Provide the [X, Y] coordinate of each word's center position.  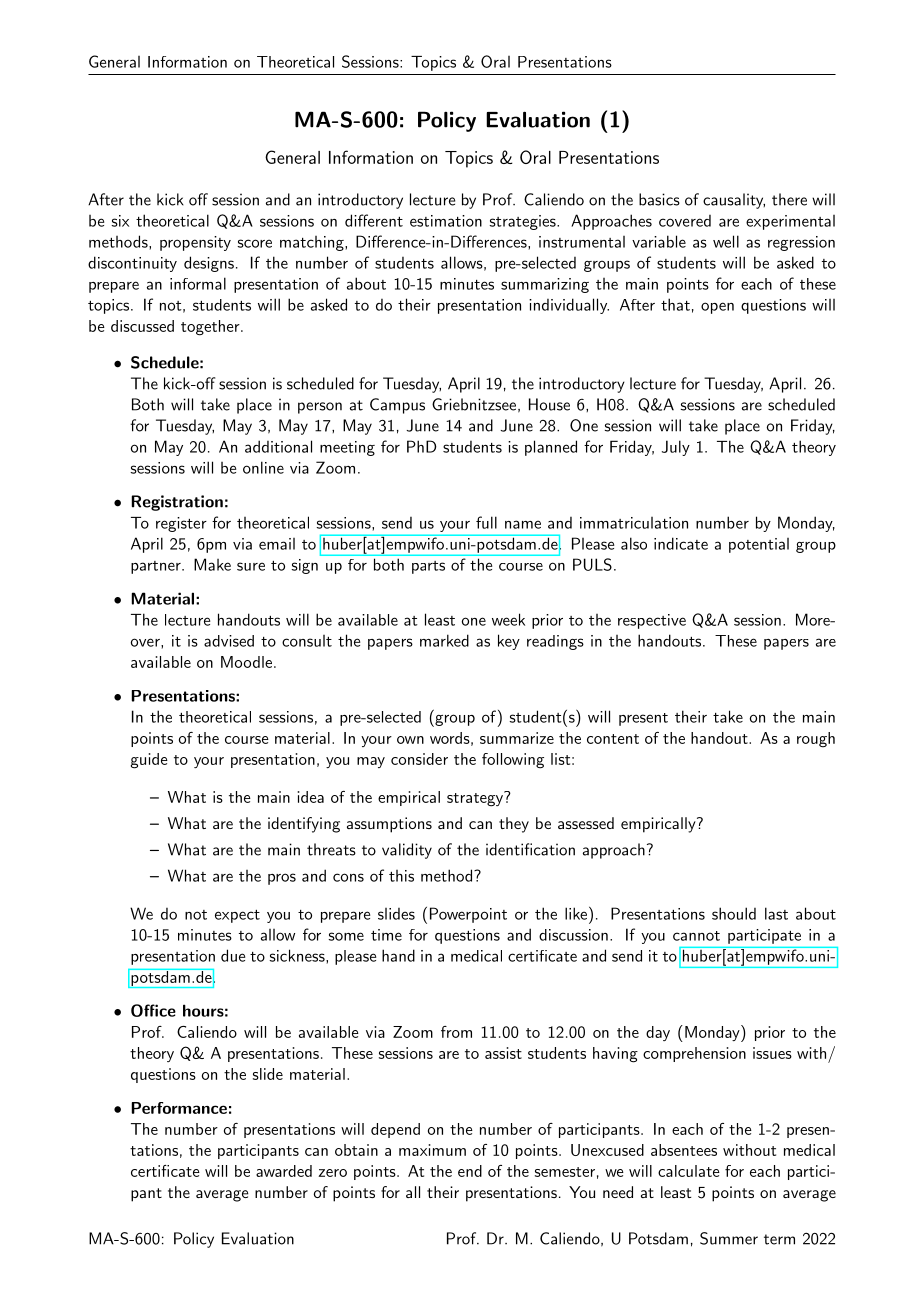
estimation [446, 221]
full [486, 522]
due [233, 955]
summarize [517, 738]
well [726, 241]
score [254, 243]
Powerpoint [468, 915]
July [676, 448]
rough [816, 740]
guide [149, 761]
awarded [284, 1171]
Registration [177, 503]
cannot [696, 936]
